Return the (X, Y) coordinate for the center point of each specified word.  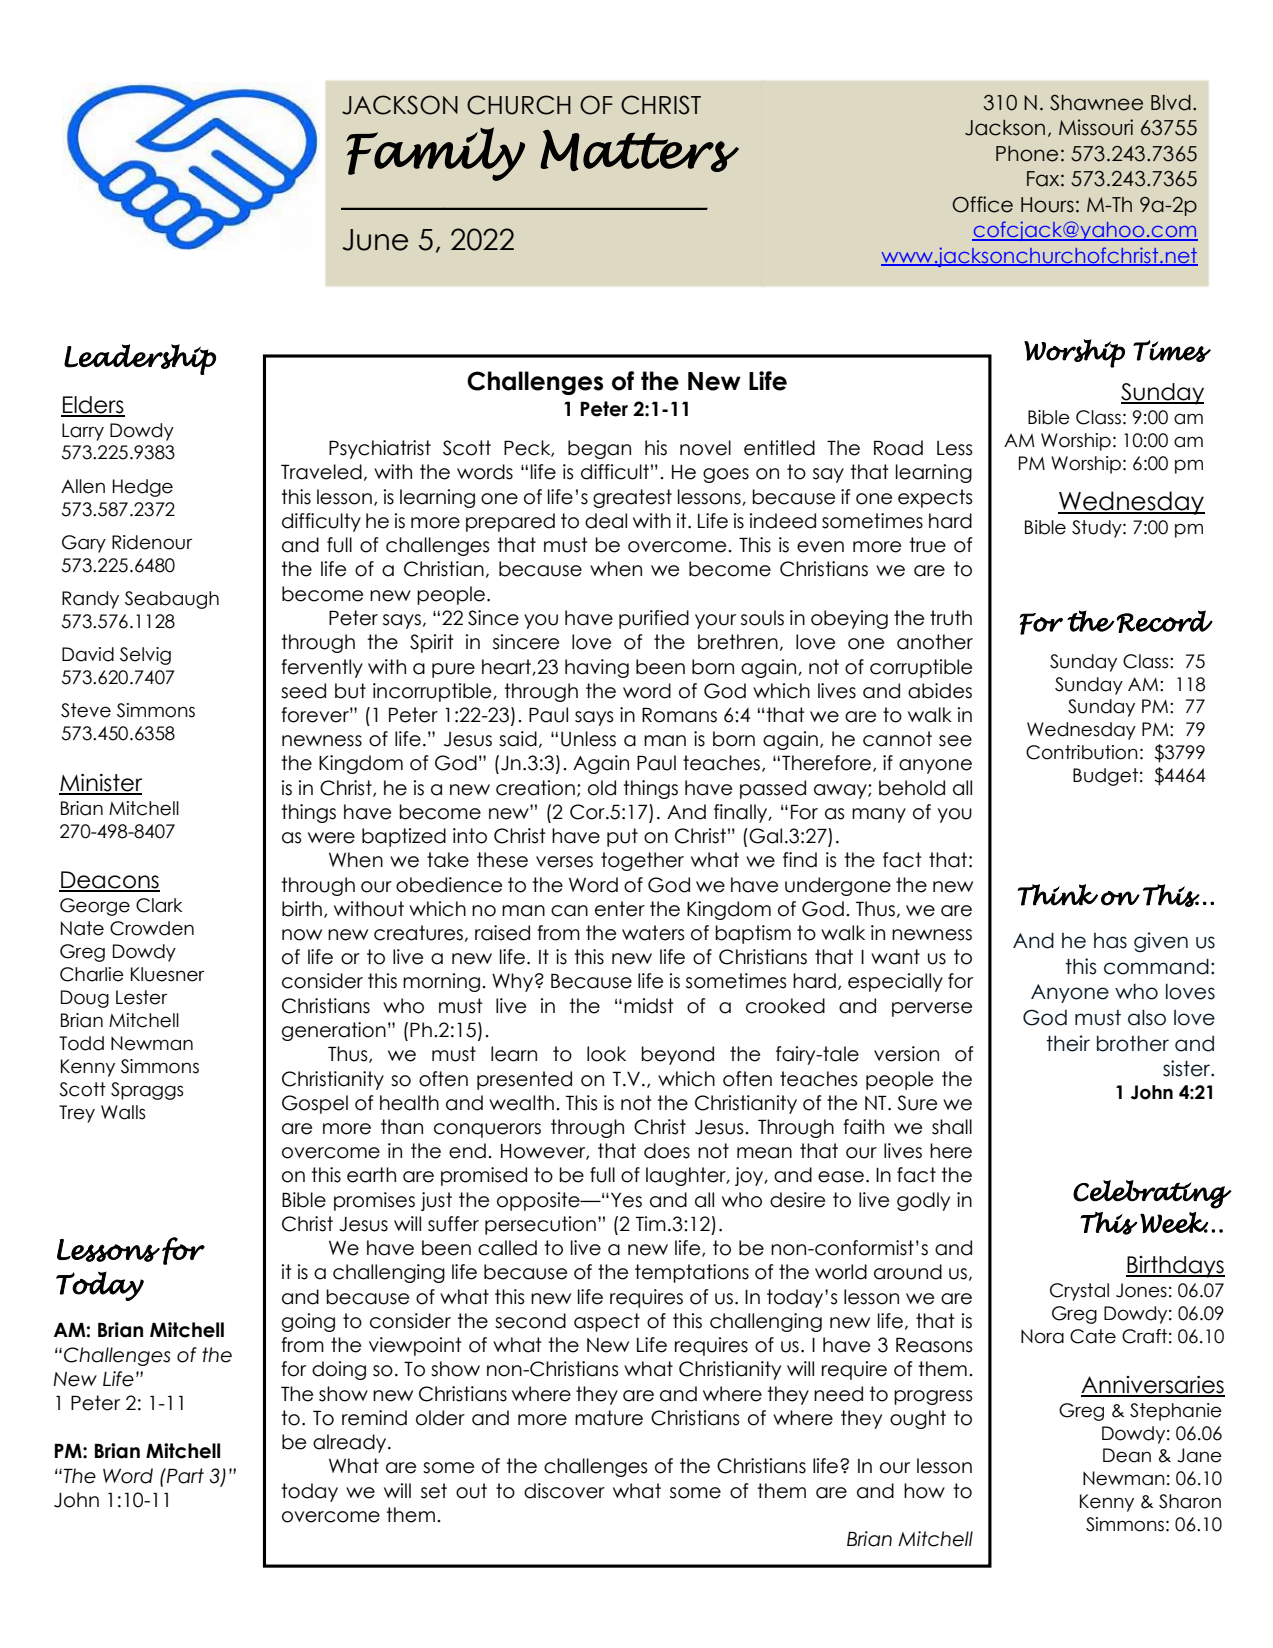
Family (435, 154)
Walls (123, 1112)
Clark (159, 905)
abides (940, 691)
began (599, 449)
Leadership (140, 359)
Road (898, 448)
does (667, 1151)
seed (303, 691)
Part (184, 1476)
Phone (1027, 154)
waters (653, 933)
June (375, 240)
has (1110, 941)
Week (1174, 1222)
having (597, 668)
